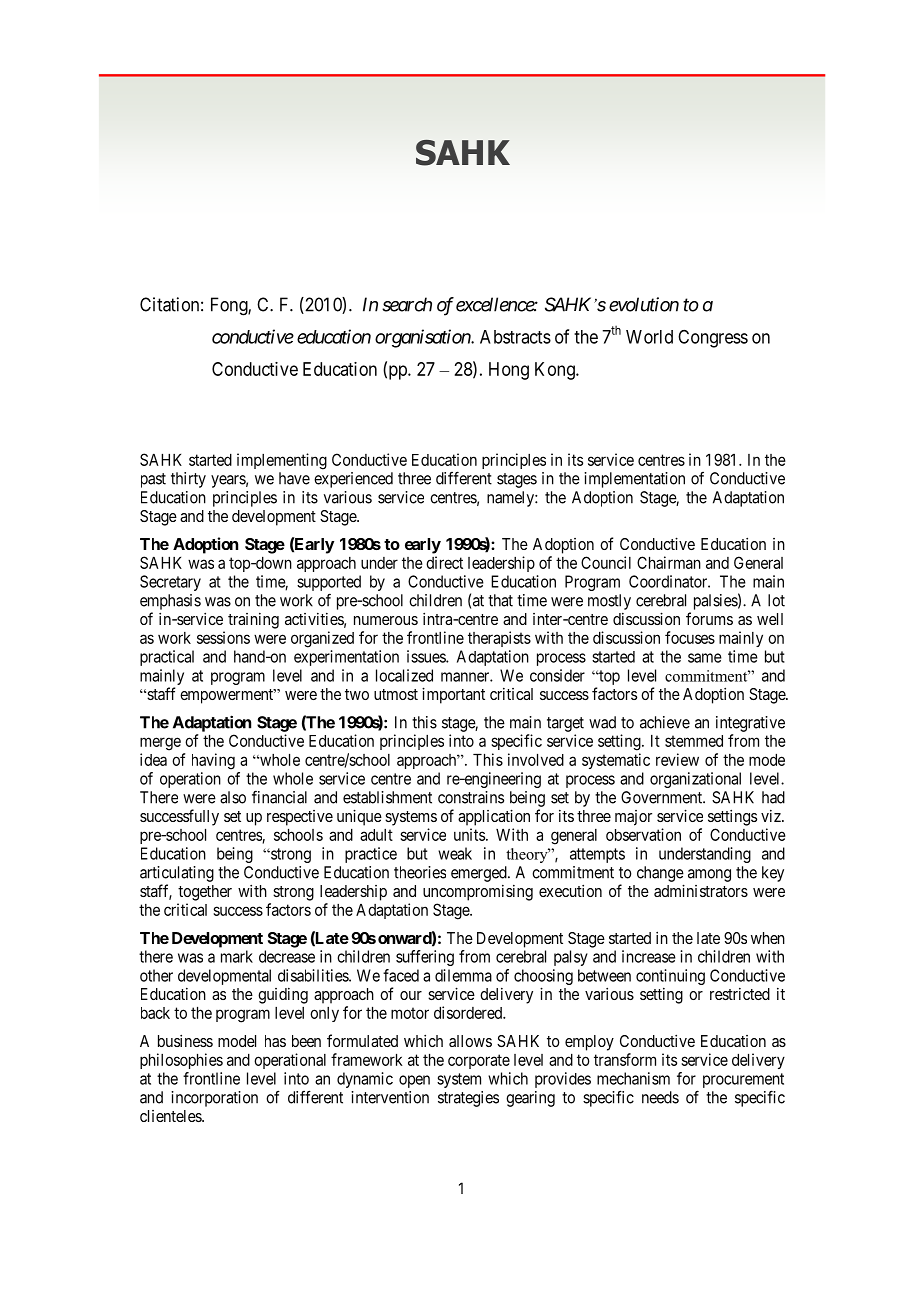  What do you see at coordinates (471, 797) in the screenshot?
I see `constrains` at bounding box center [471, 797].
